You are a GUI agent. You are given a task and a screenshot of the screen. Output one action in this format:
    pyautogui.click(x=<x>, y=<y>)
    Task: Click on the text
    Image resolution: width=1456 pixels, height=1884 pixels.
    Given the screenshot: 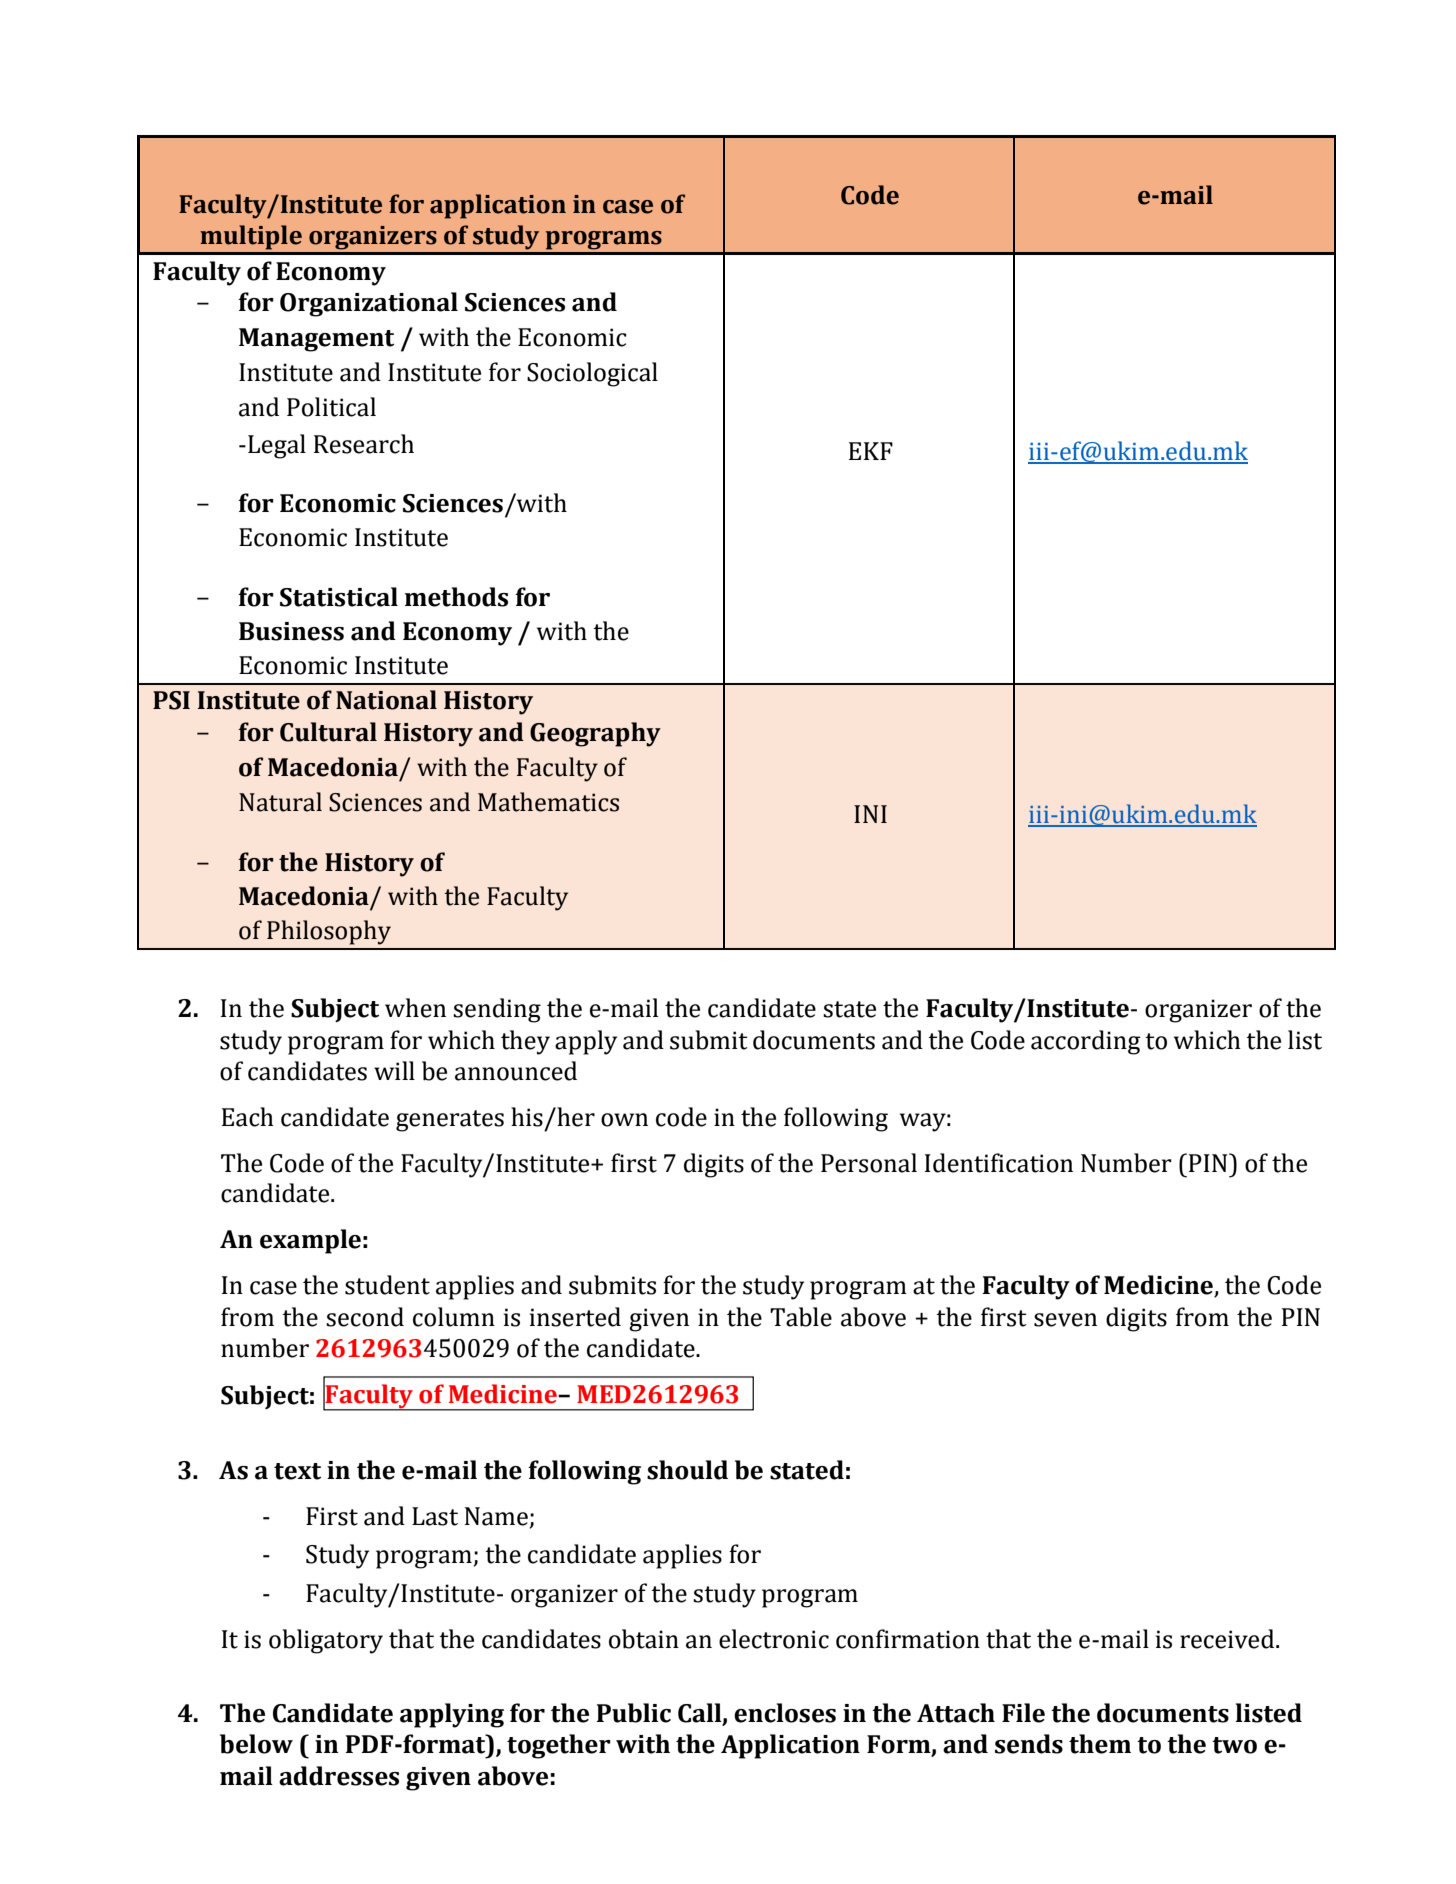 What is the action you would take?
    pyautogui.click(x=297, y=1471)
